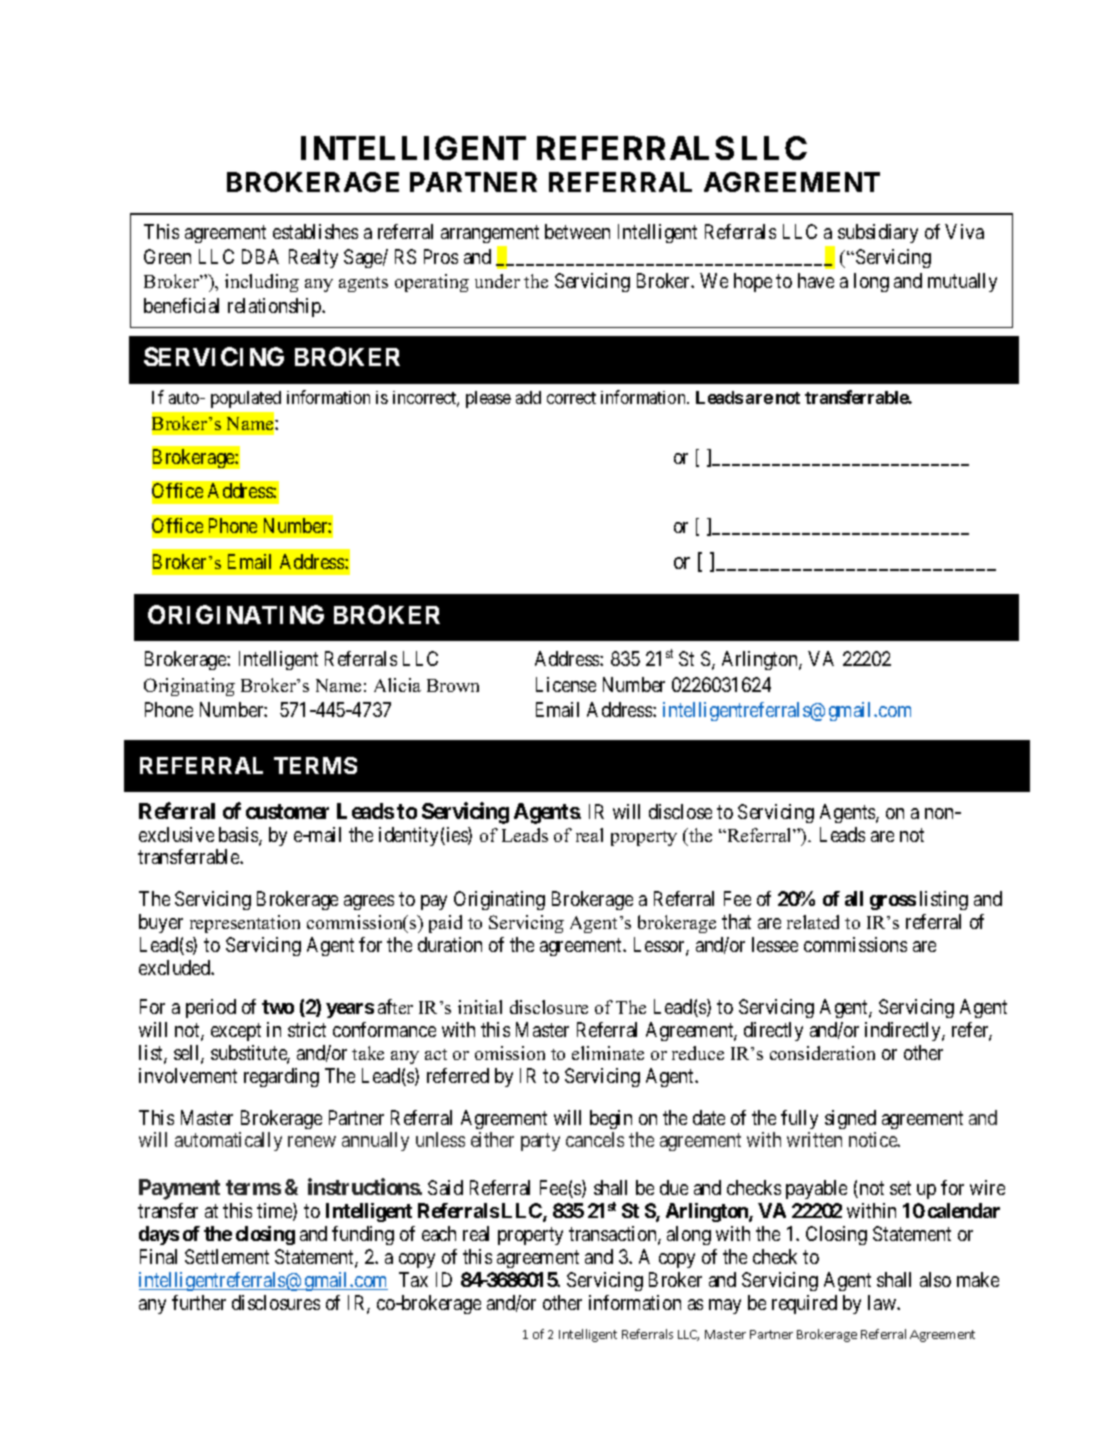 This page has height=1433, width=1107. Describe the element at coordinates (488, 399) in the page. I see `please` at that location.
